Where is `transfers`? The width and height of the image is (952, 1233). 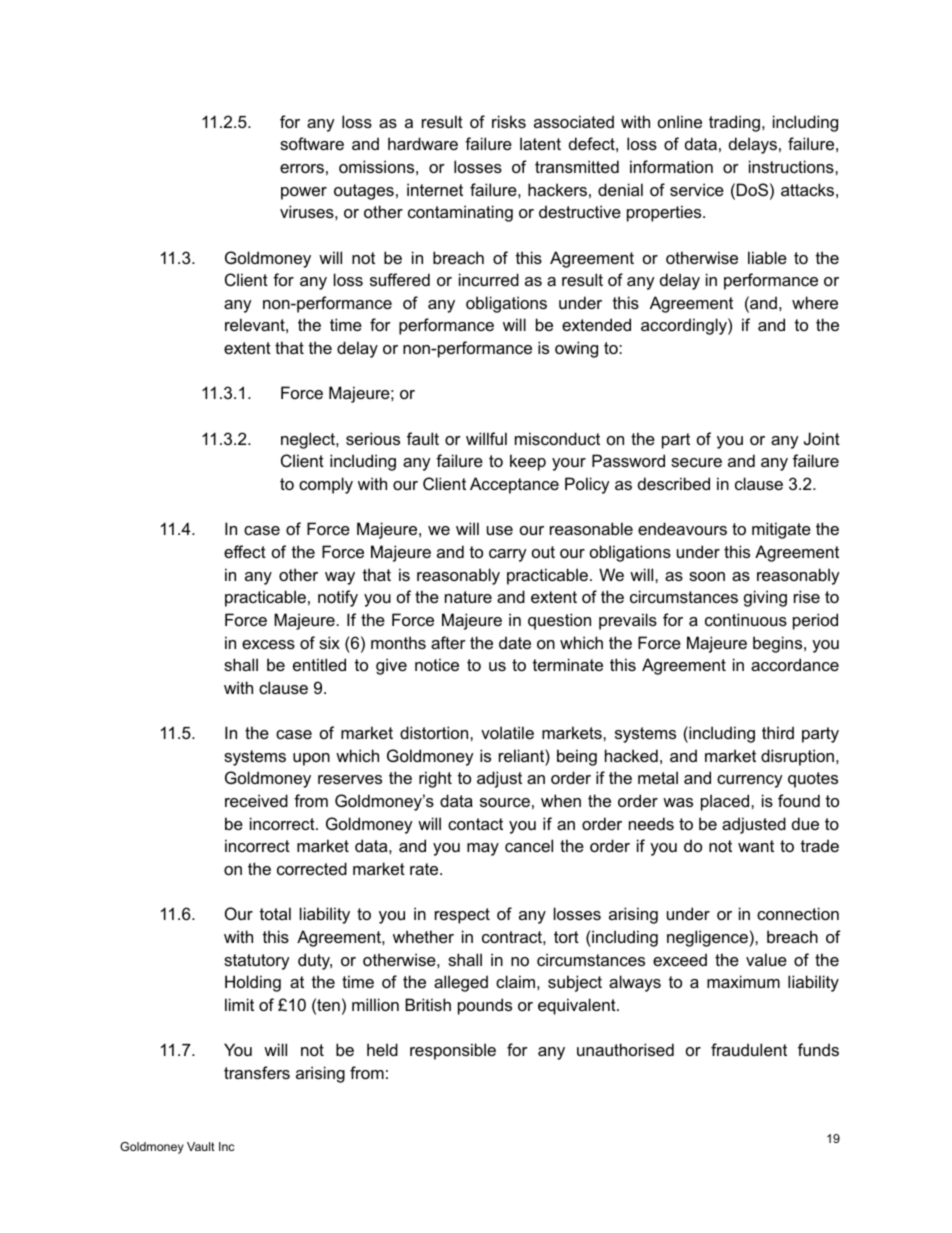
transfers is located at coordinates (257, 1072).
